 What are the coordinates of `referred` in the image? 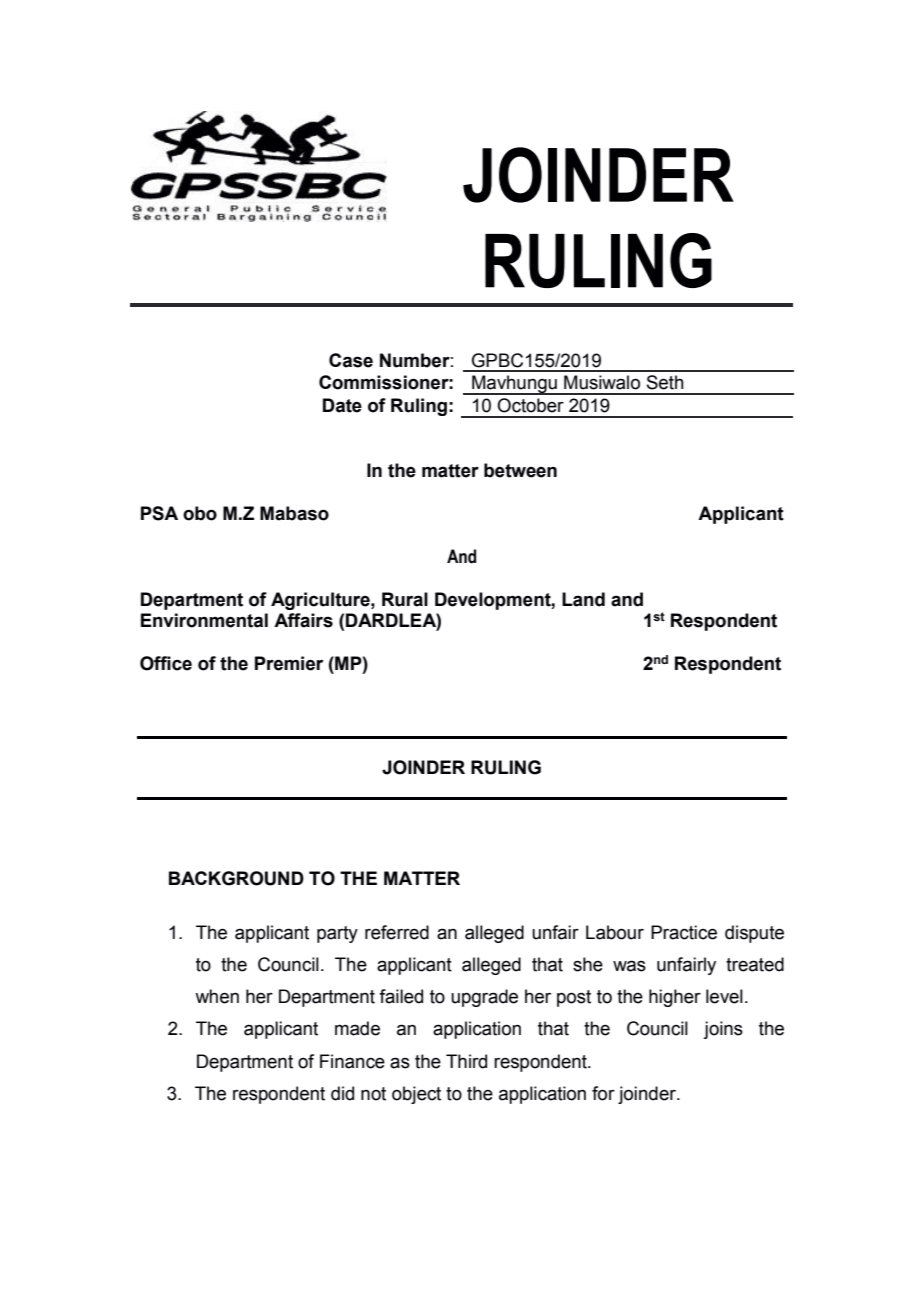 It's located at (397, 932).
